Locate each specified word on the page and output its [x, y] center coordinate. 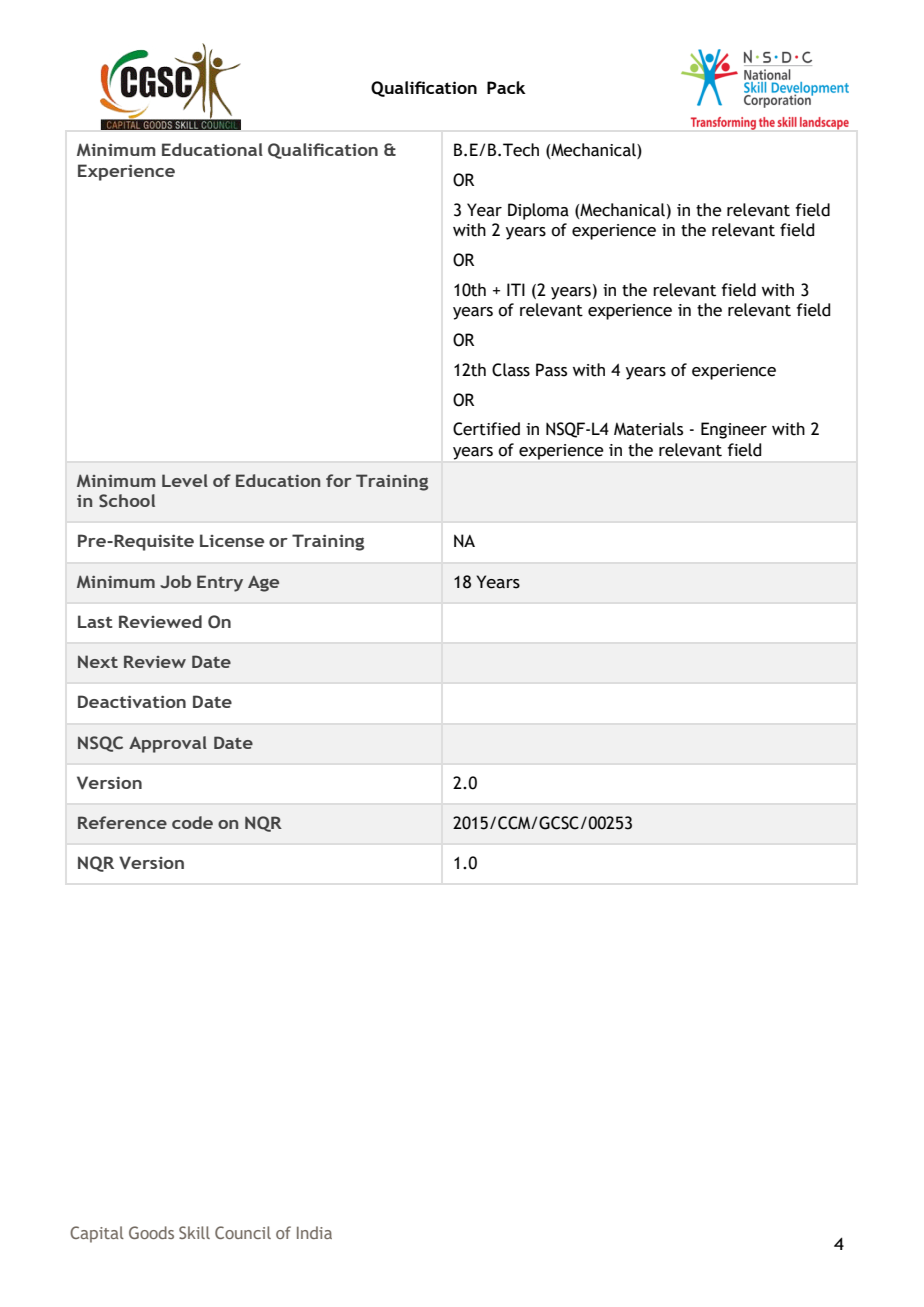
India [314, 1232]
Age [263, 584]
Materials [648, 429]
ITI [516, 289]
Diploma [538, 211]
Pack [506, 87]
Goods [151, 1232]
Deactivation [132, 701]
